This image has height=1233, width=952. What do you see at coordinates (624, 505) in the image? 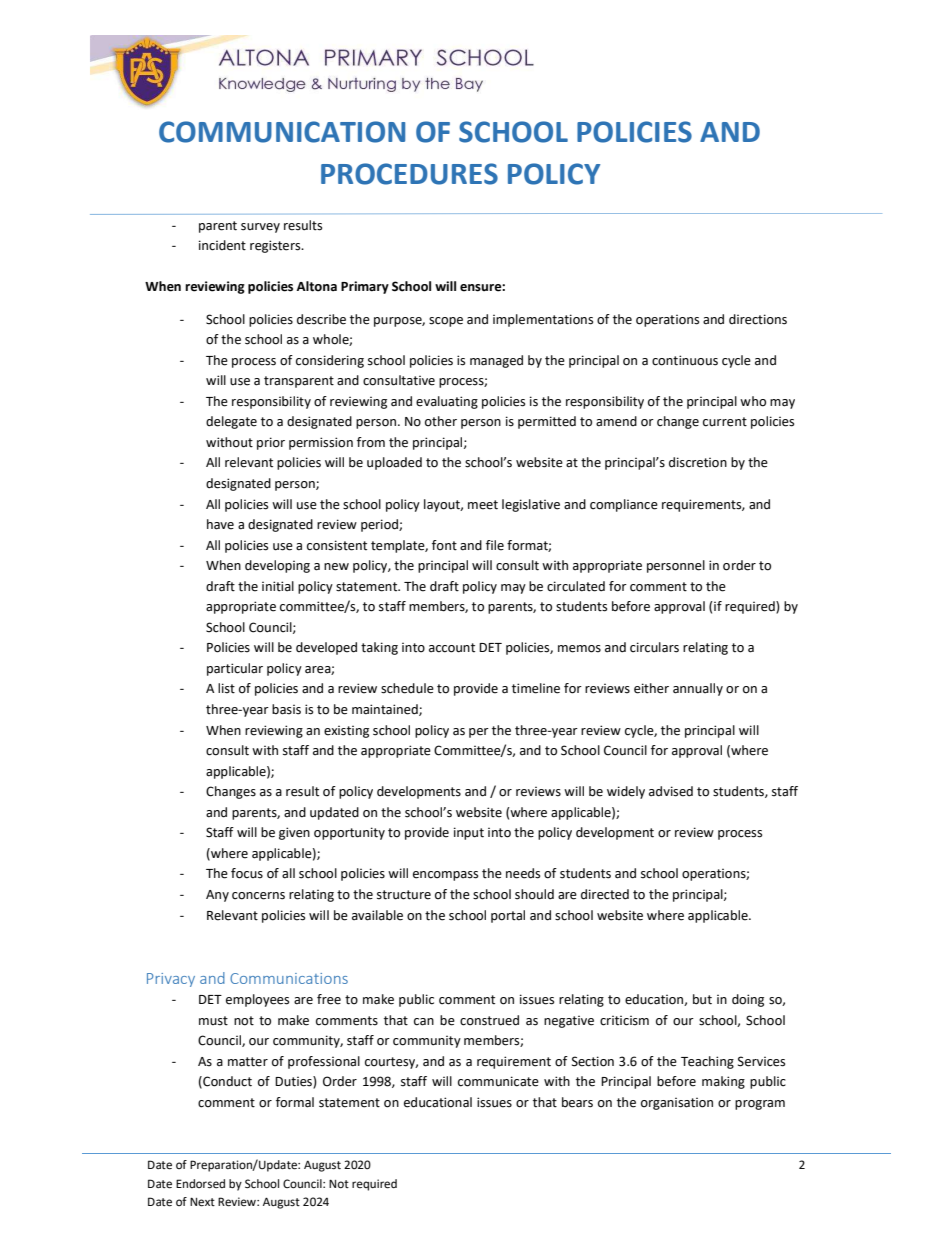
I see `compliance` at bounding box center [624, 505].
